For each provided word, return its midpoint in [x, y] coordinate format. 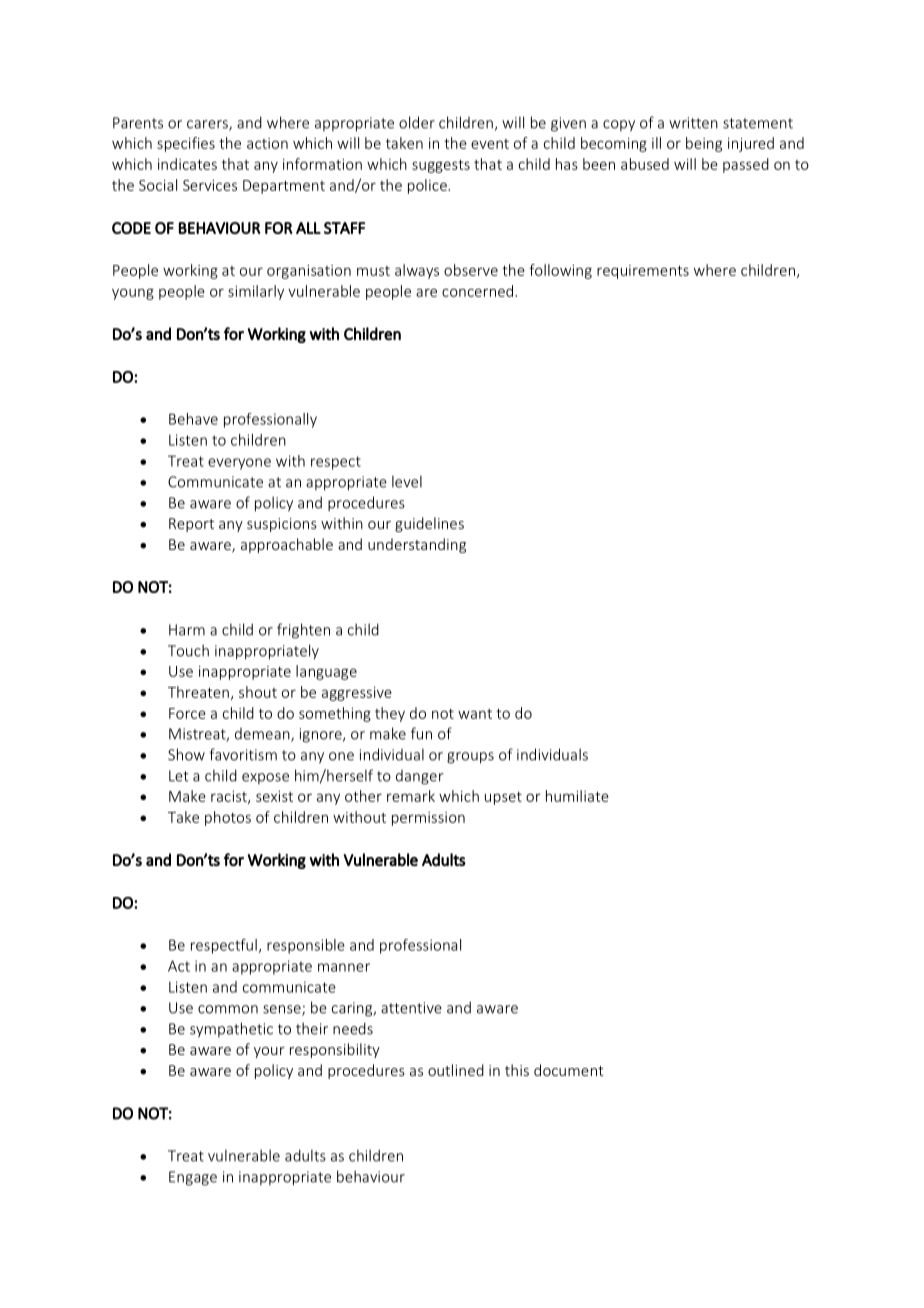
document [569, 1070]
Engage [193, 1178]
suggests [441, 166]
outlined [456, 1070]
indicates [187, 164]
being [704, 144]
